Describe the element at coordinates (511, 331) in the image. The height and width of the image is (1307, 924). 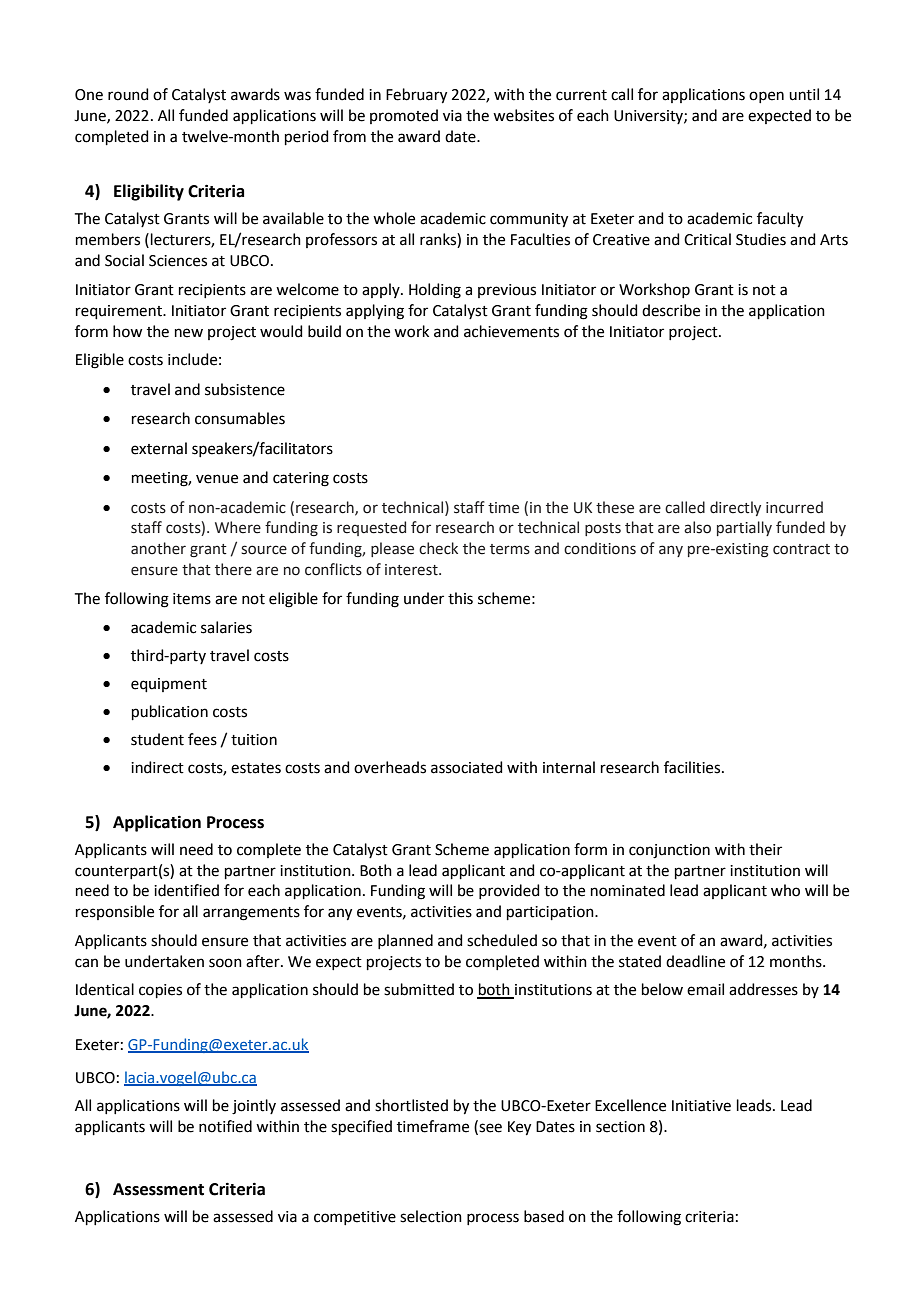
I see `achievements` at that location.
